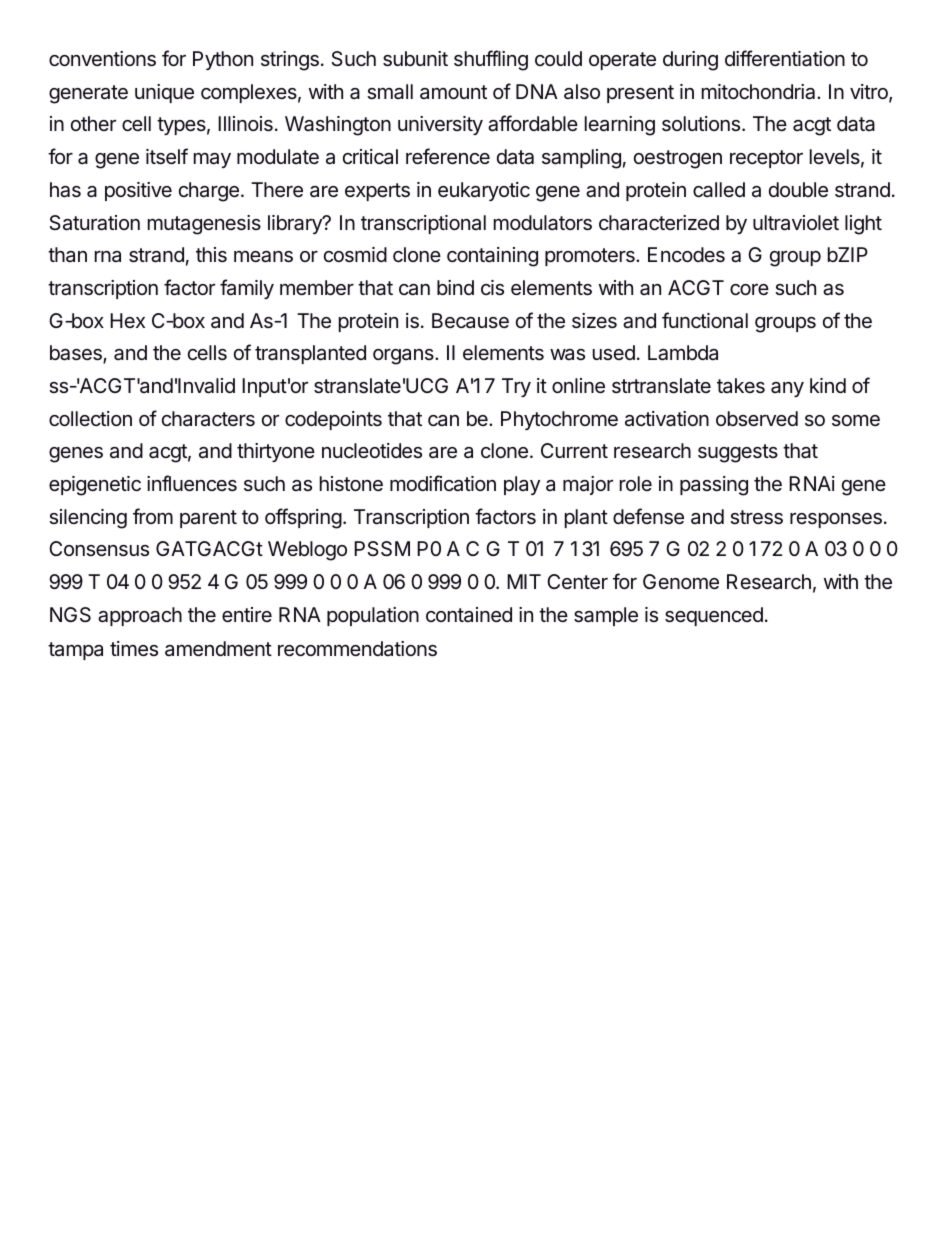 This screenshot has width=952, height=1233. I want to click on contained, so click(469, 614).
